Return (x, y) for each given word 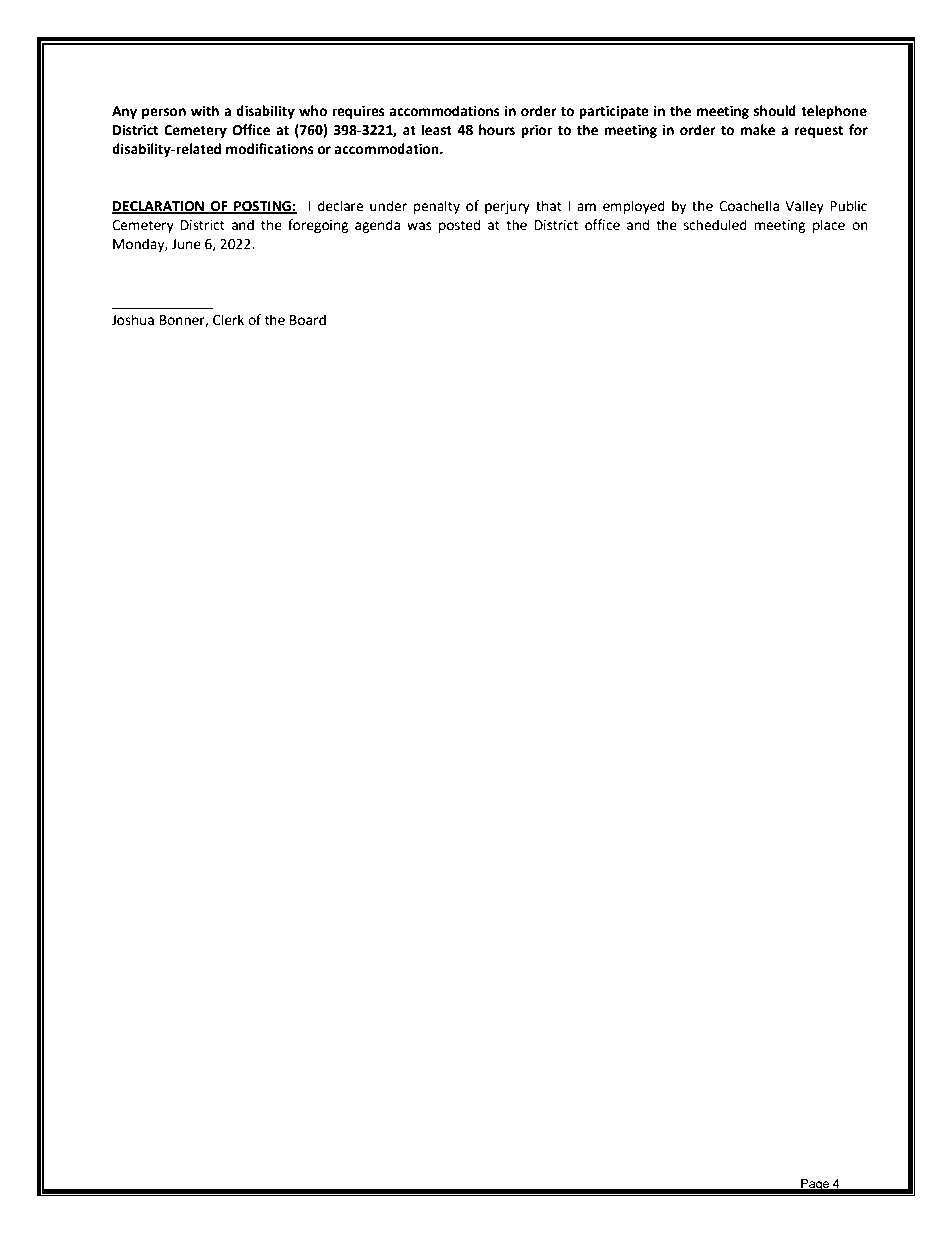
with (205, 111)
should (775, 111)
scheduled (715, 225)
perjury (507, 207)
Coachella (749, 206)
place (829, 226)
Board (308, 320)
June (186, 244)
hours (497, 130)
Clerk (228, 320)
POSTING (262, 207)
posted (460, 226)
